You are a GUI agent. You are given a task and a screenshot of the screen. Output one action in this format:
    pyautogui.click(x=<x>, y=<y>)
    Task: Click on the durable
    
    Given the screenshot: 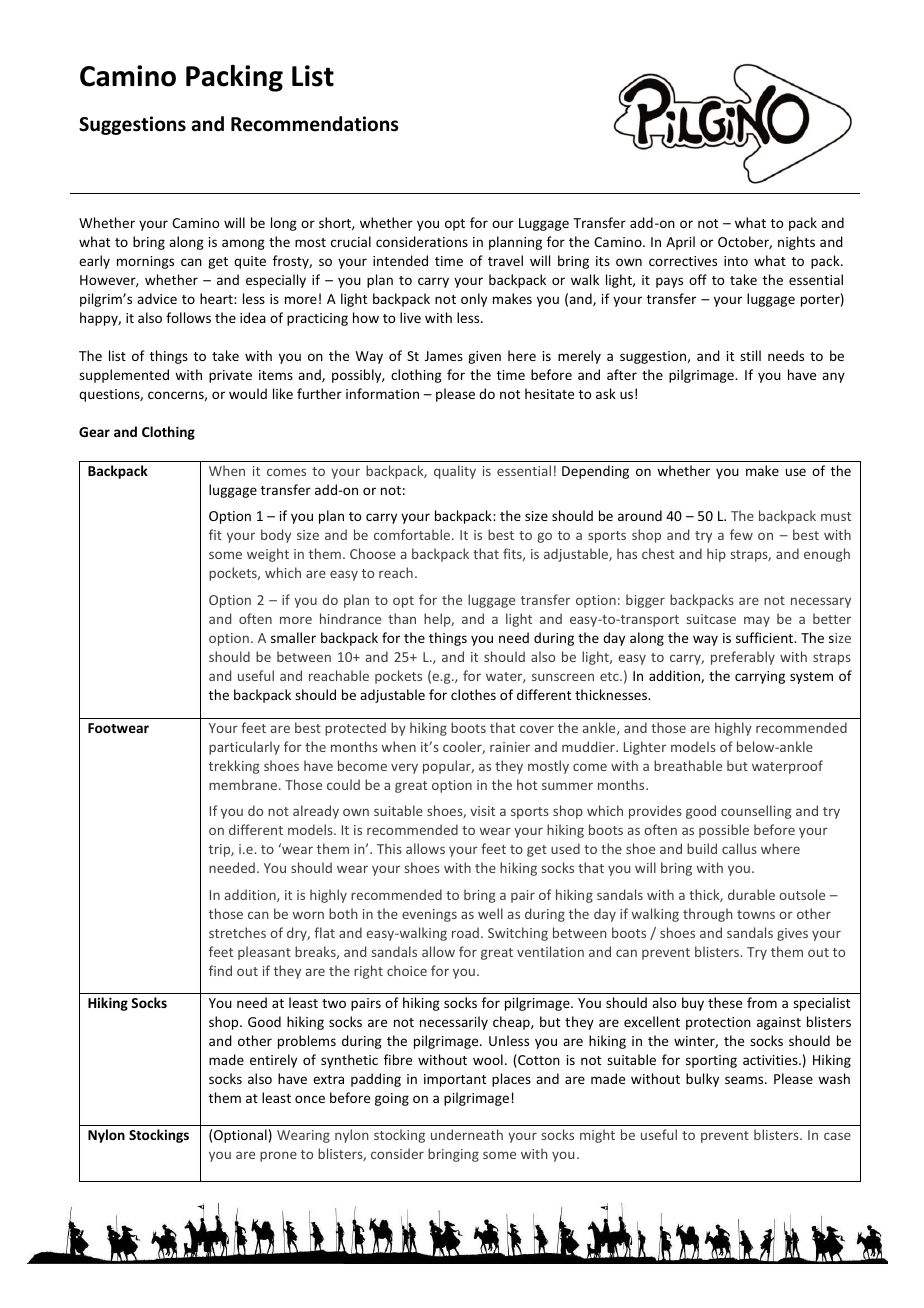 What is the action you would take?
    pyautogui.click(x=751, y=894)
